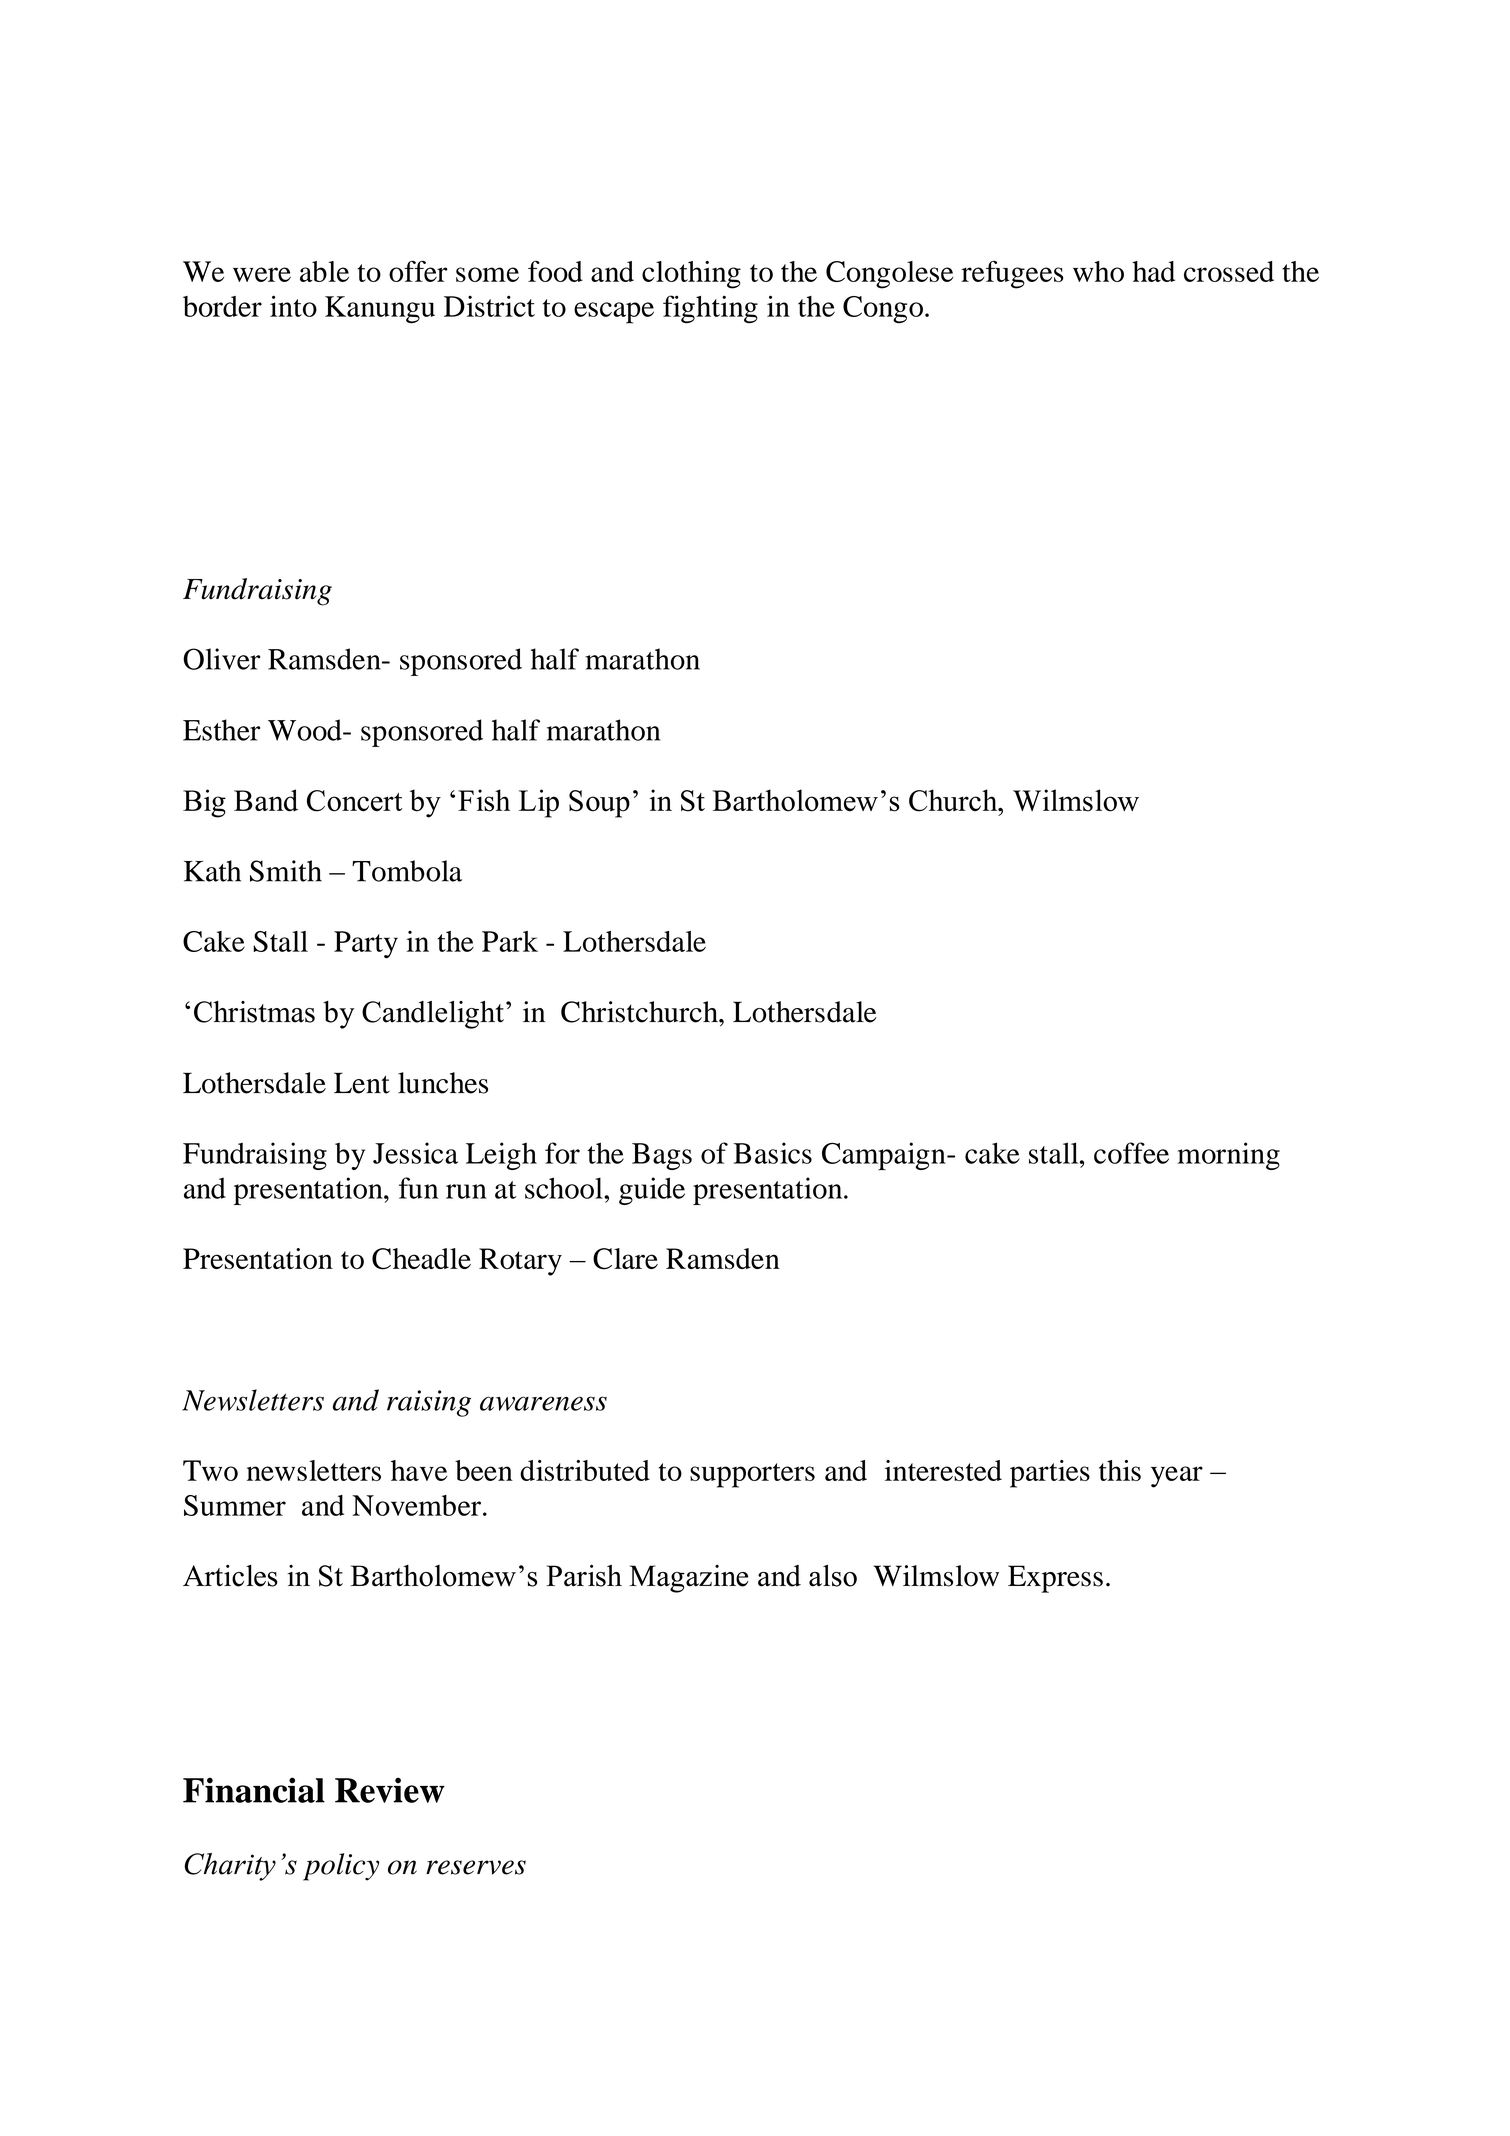 The height and width of the document is (2136, 1510). I want to click on fighting, so click(710, 309).
